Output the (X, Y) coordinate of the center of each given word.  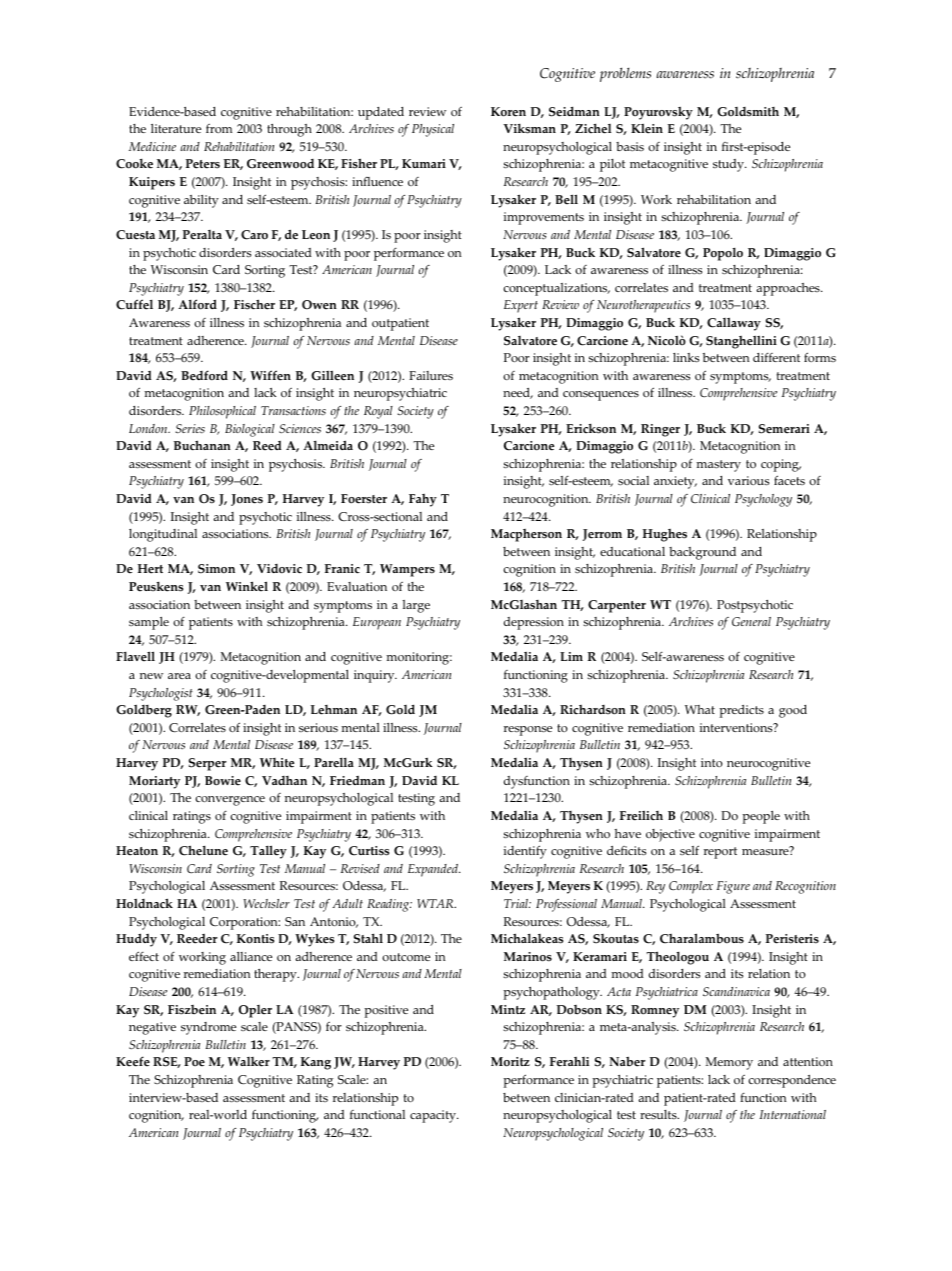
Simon (216, 569)
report (720, 853)
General (751, 622)
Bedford (204, 375)
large (416, 606)
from (219, 128)
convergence (230, 801)
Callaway (734, 324)
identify (525, 852)
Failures (431, 375)
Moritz (510, 1062)
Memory (729, 1063)
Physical (433, 130)
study (729, 165)
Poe (194, 1062)
